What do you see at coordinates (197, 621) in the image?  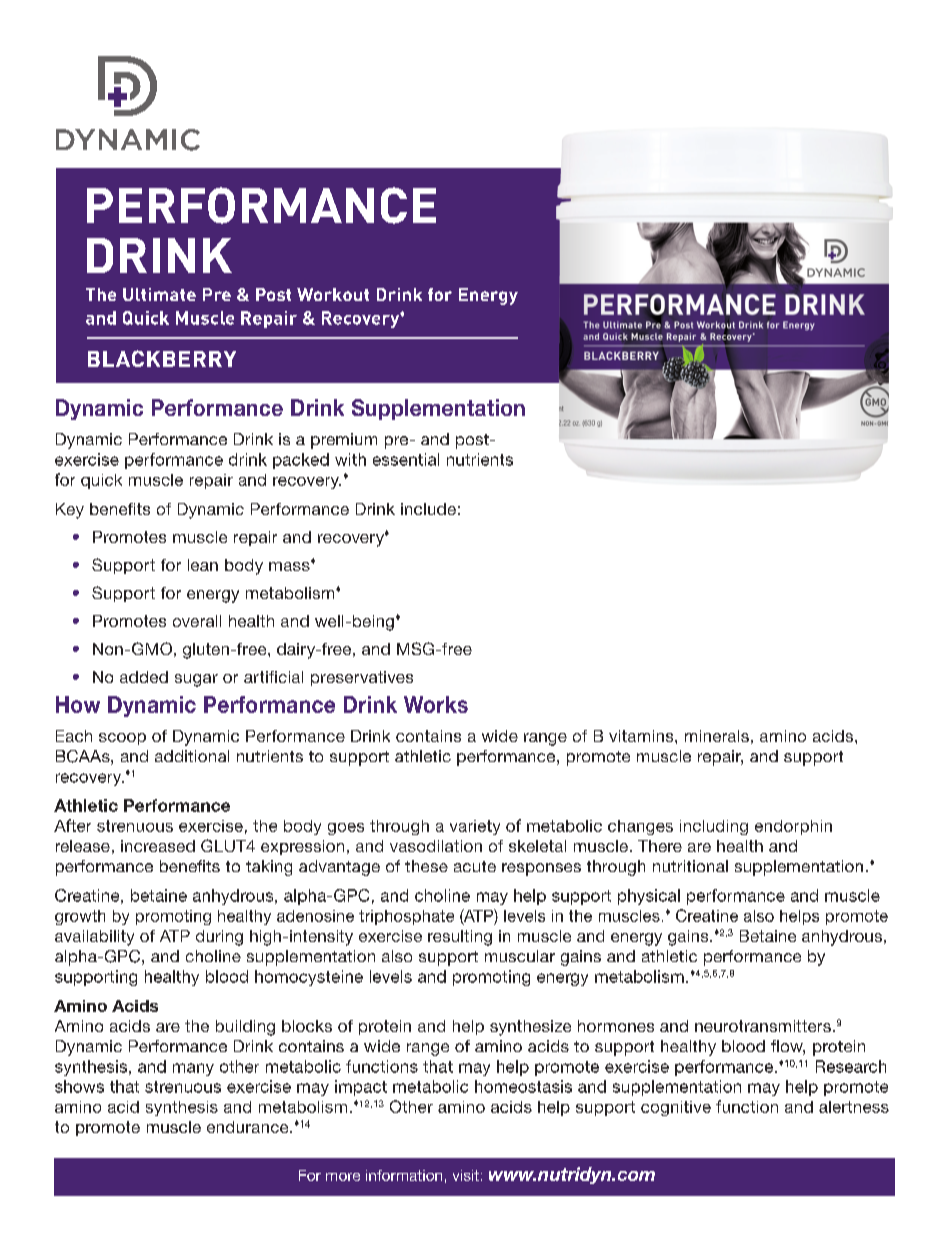 I see `overall` at bounding box center [197, 621].
